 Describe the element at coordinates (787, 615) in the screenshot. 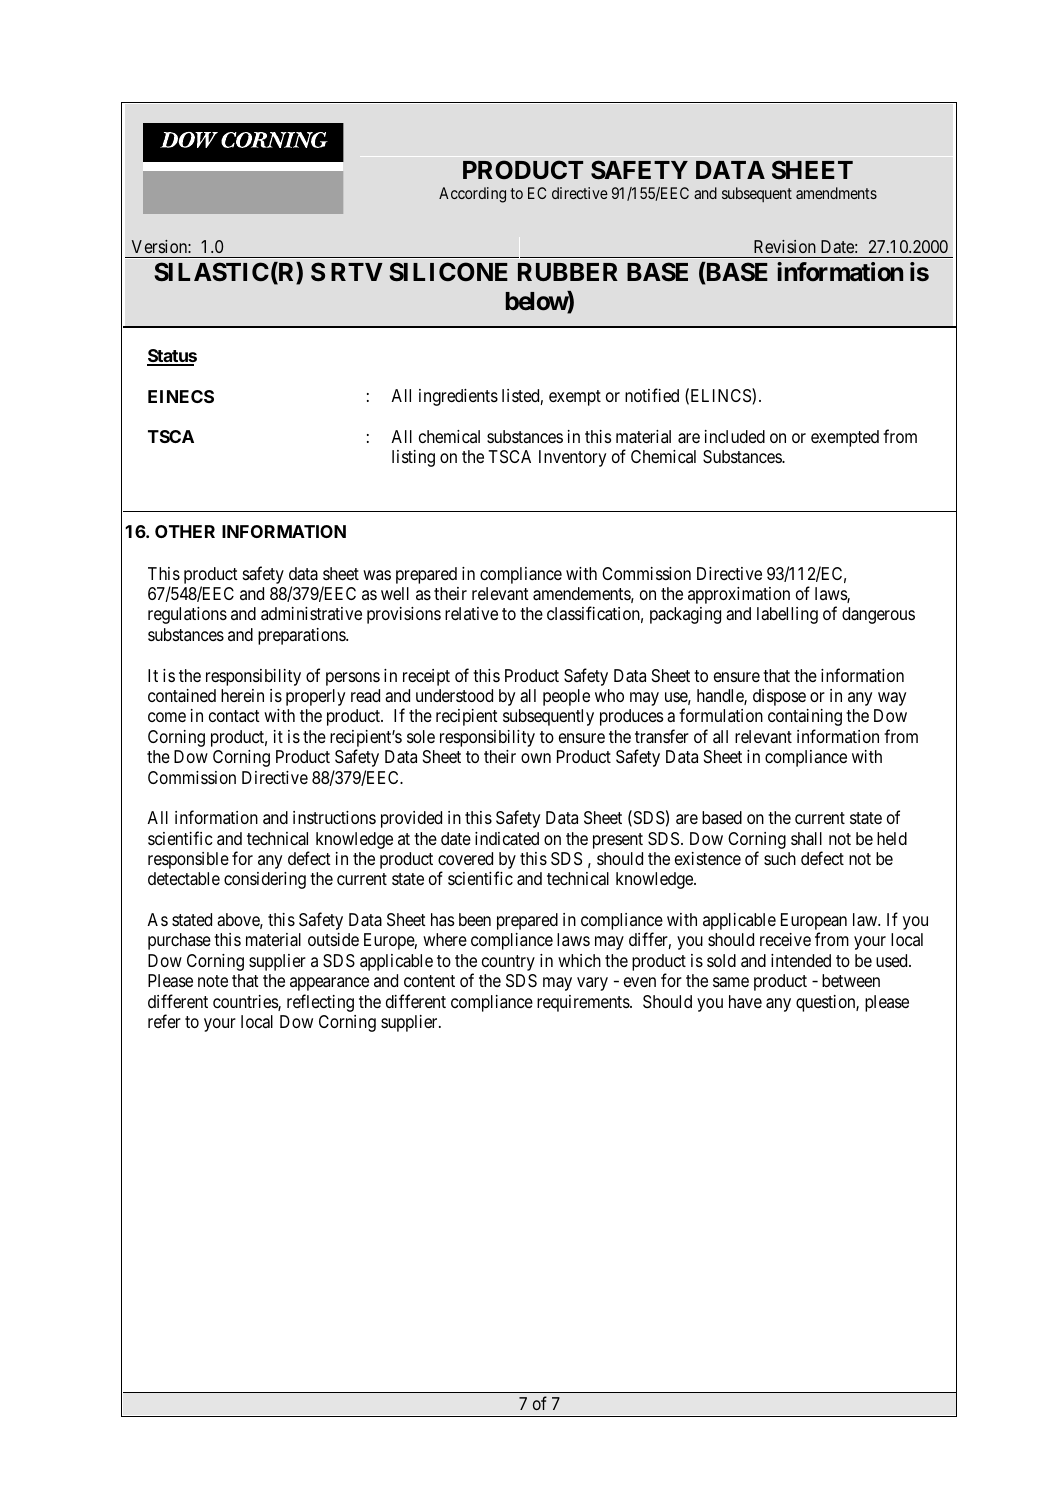

I see `labelling` at that location.
